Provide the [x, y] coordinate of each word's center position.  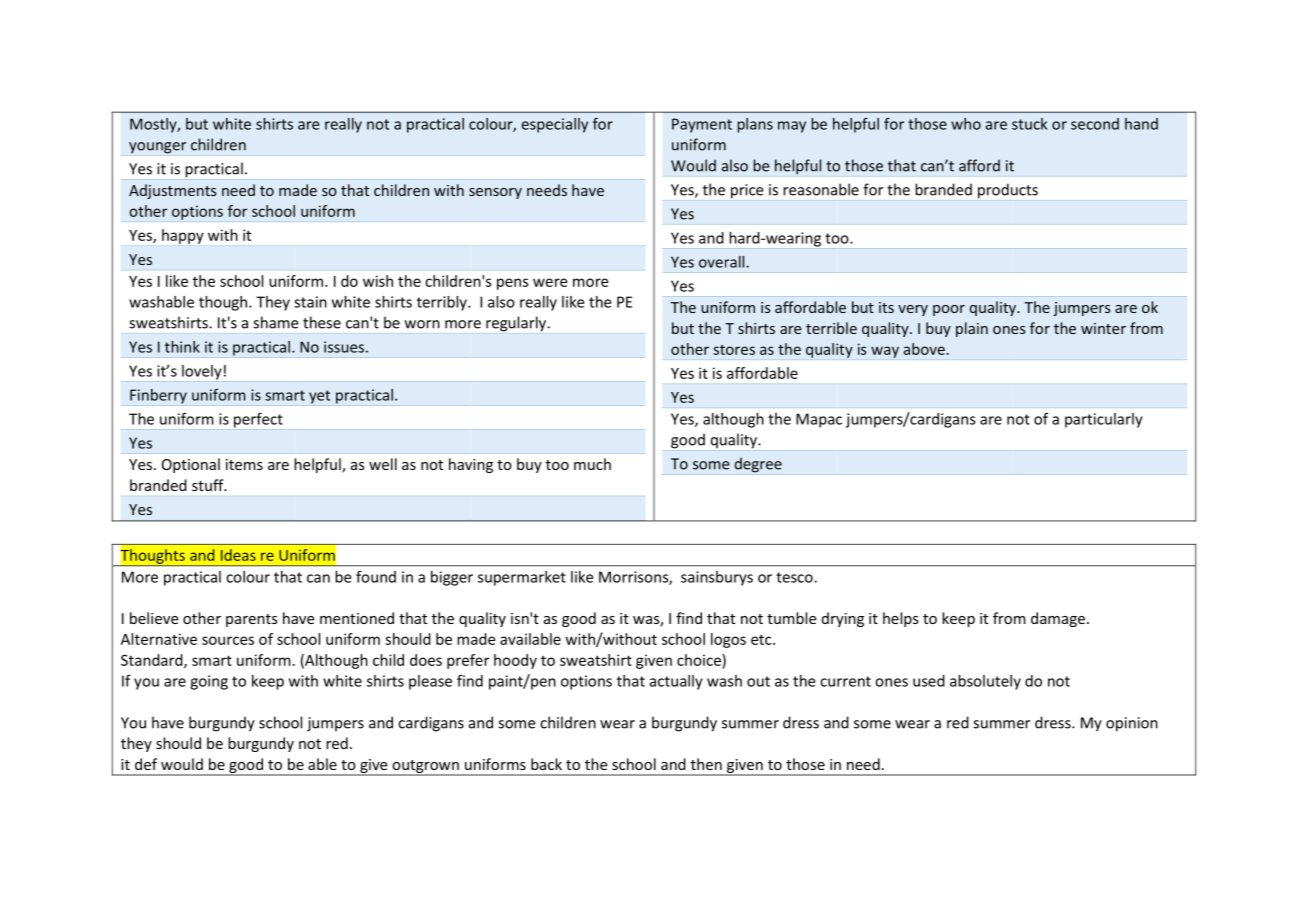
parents [252, 620]
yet [319, 397]
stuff [209, 485]
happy [183, 236]
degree [758, 465]
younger [157, 148]
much [592, 464]
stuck [1030, 124]
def [146, 764]
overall [723, 262]
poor [949, 310]
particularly [1104, 420]
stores [734, 350]
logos [728, 640]
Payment [702, 125]
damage [1058, 619]
